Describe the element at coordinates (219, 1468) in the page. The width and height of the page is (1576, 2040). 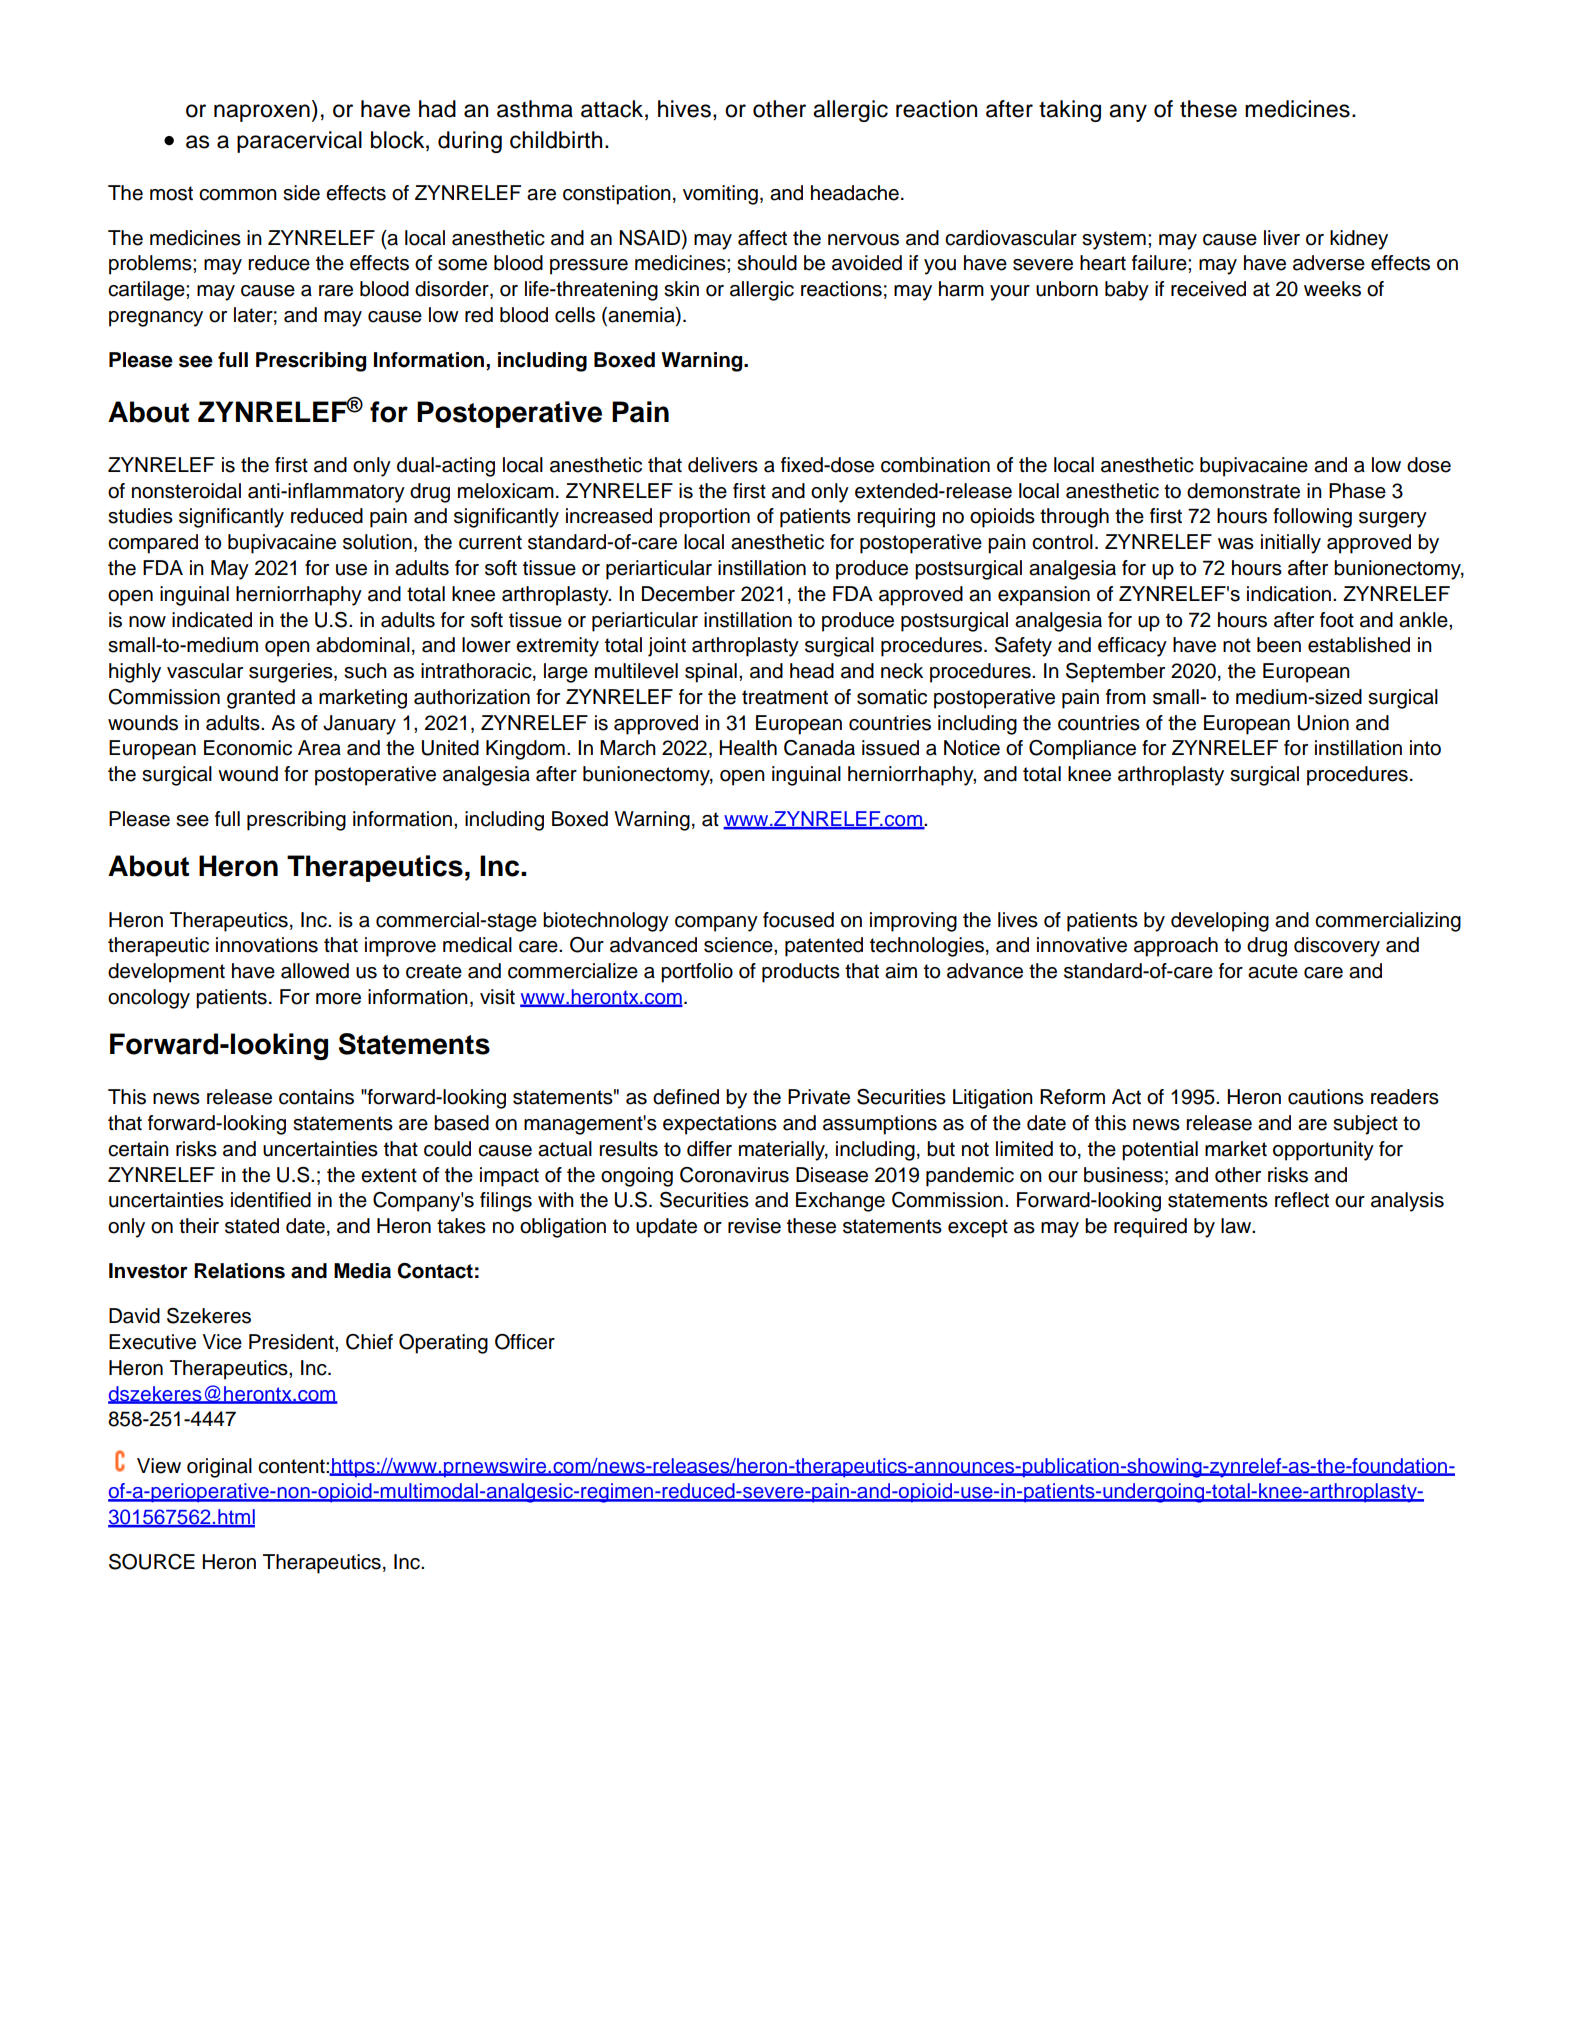
I see `original` at that location.
